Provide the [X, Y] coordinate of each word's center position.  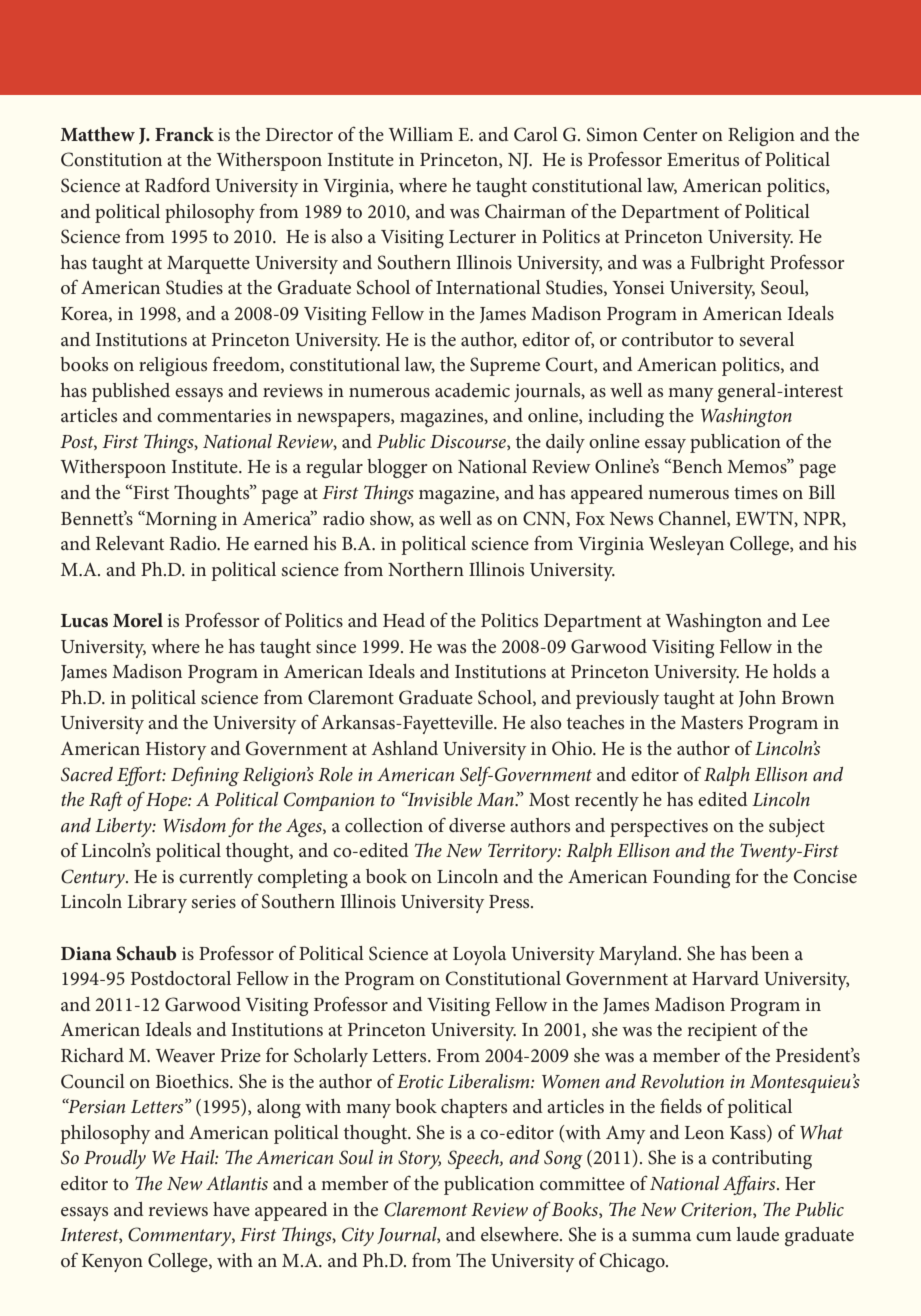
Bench [696, 466]
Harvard [725, 978]
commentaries [214, 415]
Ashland [405, 748]
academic [472, 390]
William [420, 134]
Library [157, 903]
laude [757, 1234]
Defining [205, 776]
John [757, 698]
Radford [177, 184]
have [231, 1209]
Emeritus [703, 159]
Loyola [479, 955]
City [358, 1236]
